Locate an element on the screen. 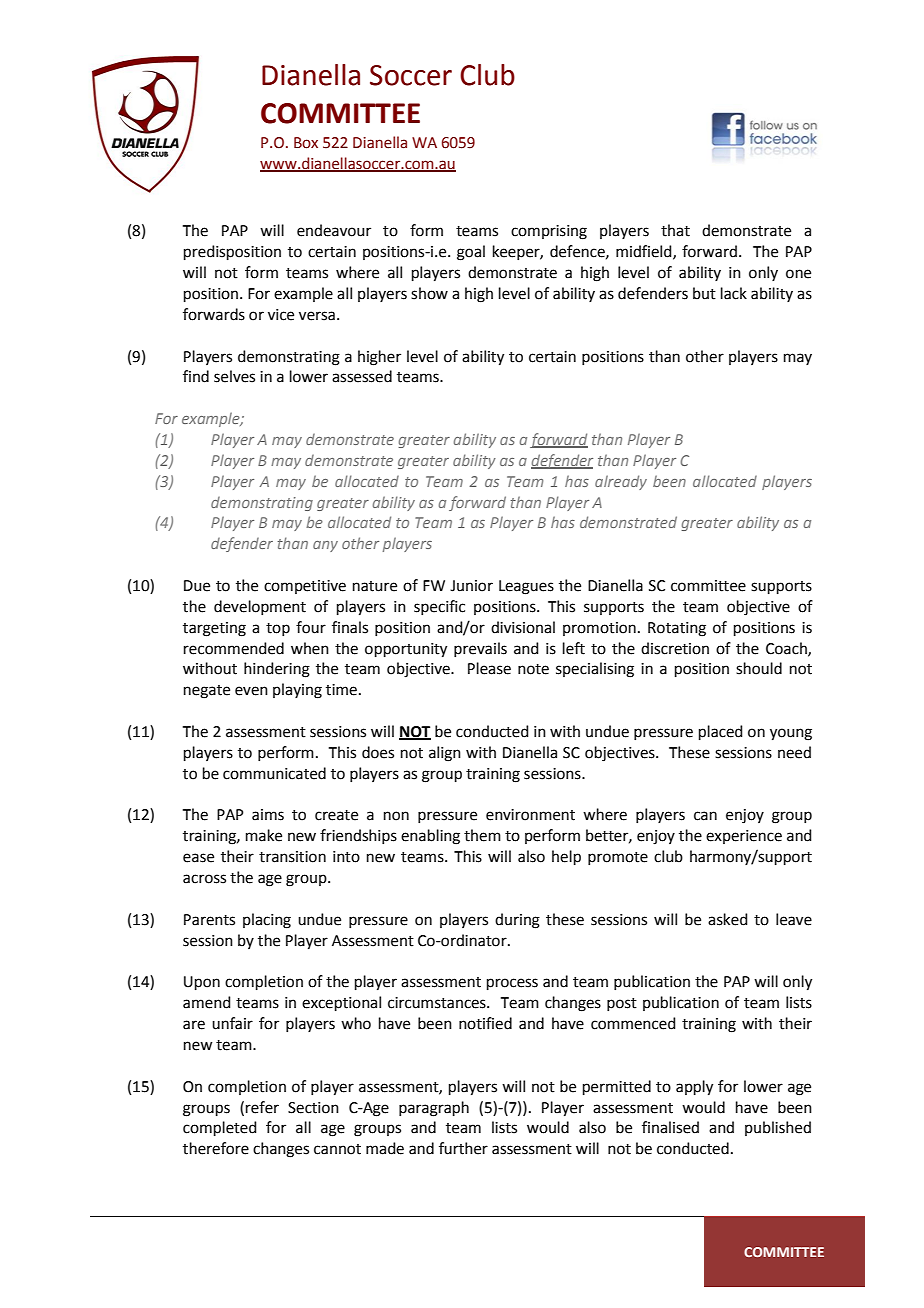 Image resolution: width=924 pixels, height=1308 pixels. top is located at coordinates (278, 629).
